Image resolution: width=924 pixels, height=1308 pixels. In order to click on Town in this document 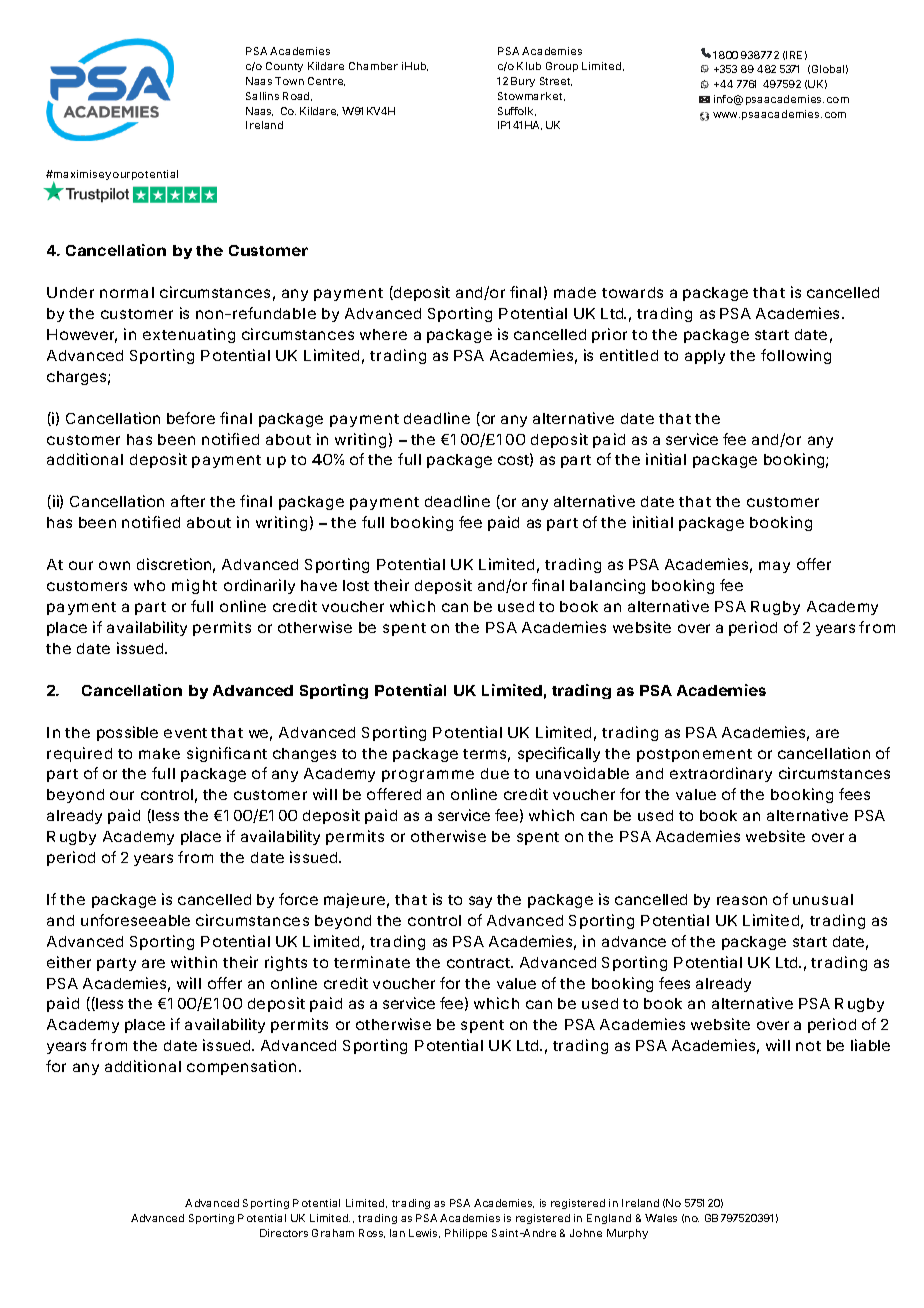, I will do `click(289, 81)`.
